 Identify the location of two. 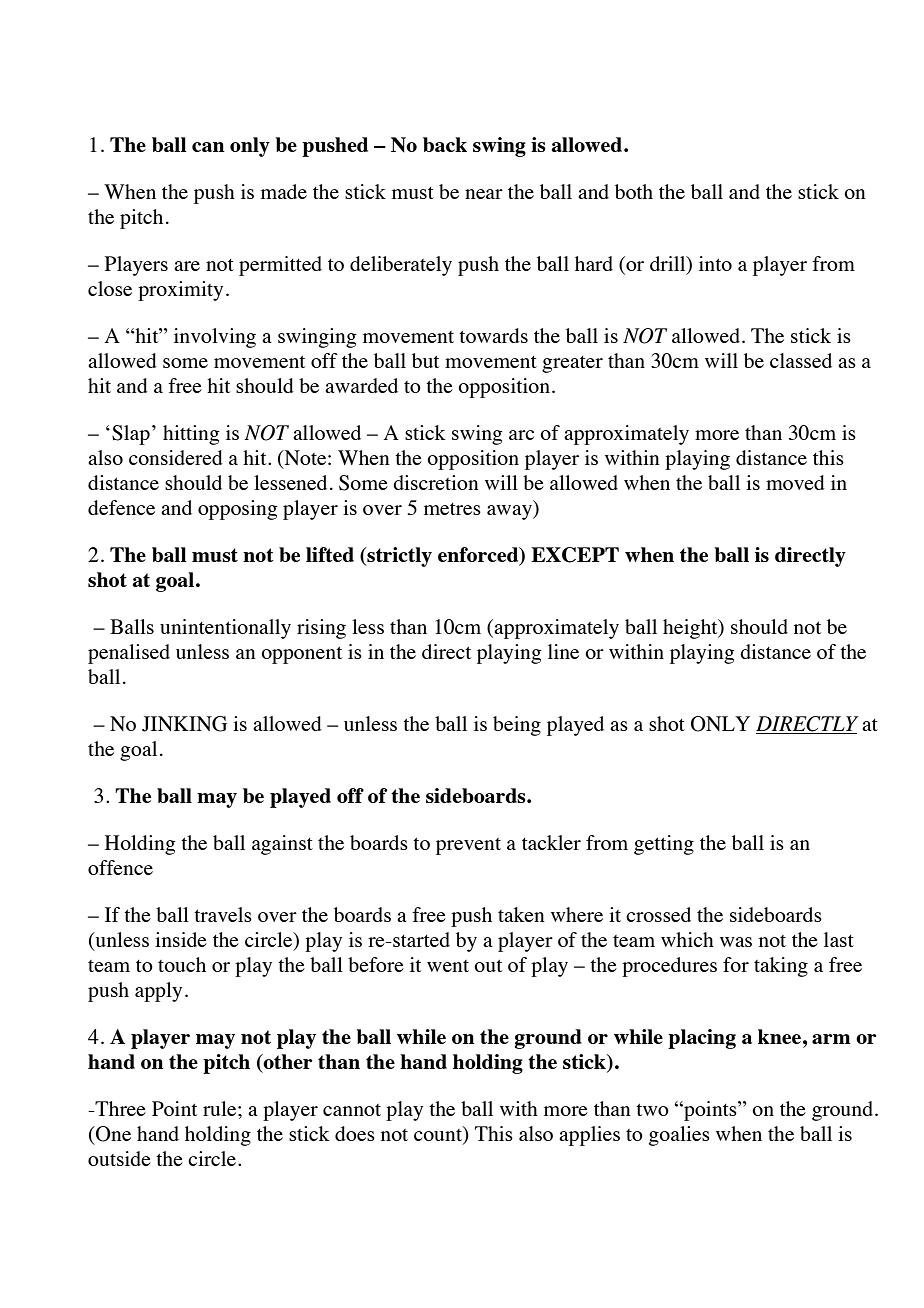
(652, 1110).
